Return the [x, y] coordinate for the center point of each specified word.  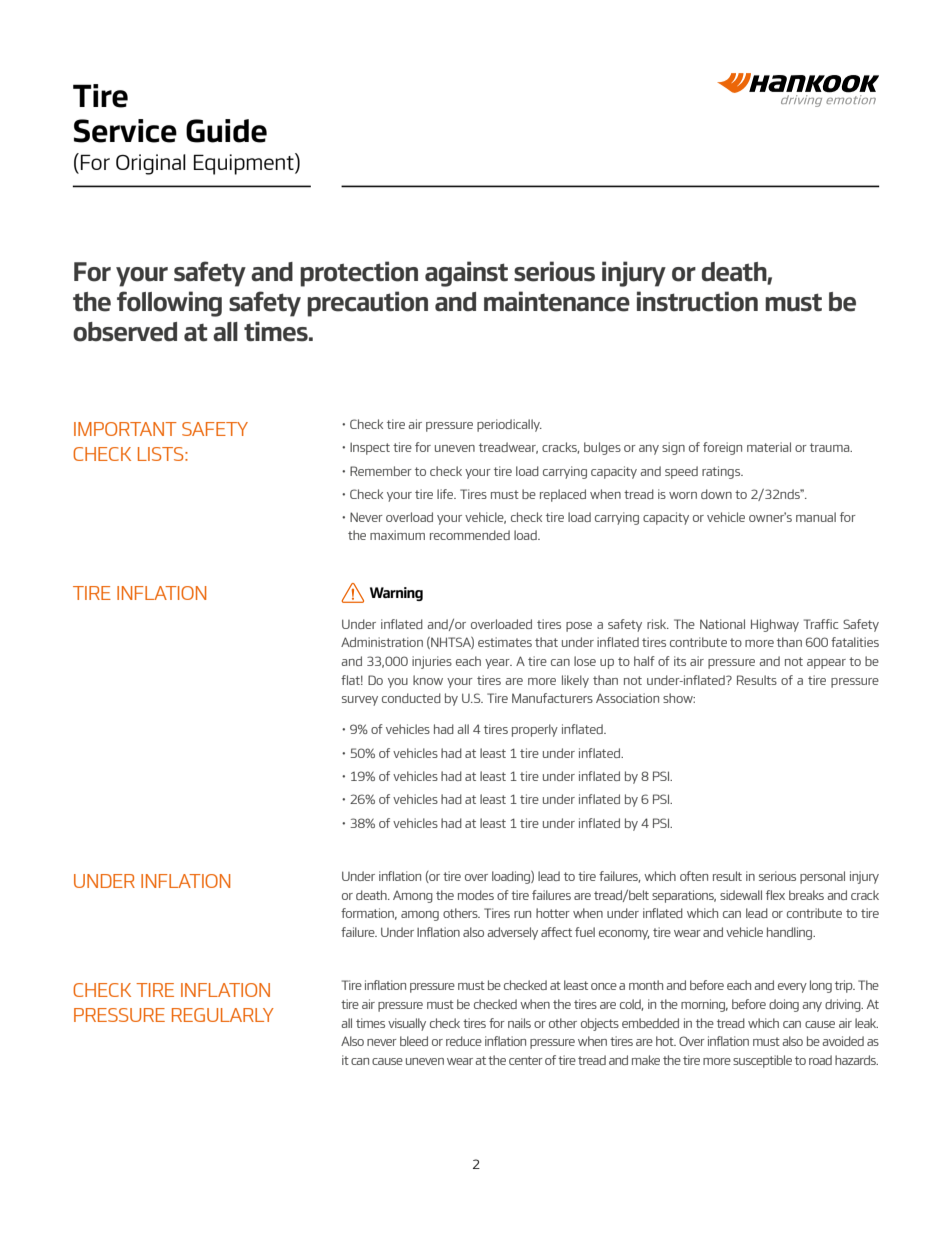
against [466, 274]
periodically [509, 425]
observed [125, 332]
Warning [396, 594]
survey [360, 701]
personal [822, 877]
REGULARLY [223, 1015]
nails [519, 1023]
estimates [505, 642]
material [769, 447]
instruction [697, 301]
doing [784, 1005]
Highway [775, 625]
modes [476, 895]
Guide [226, 131]
